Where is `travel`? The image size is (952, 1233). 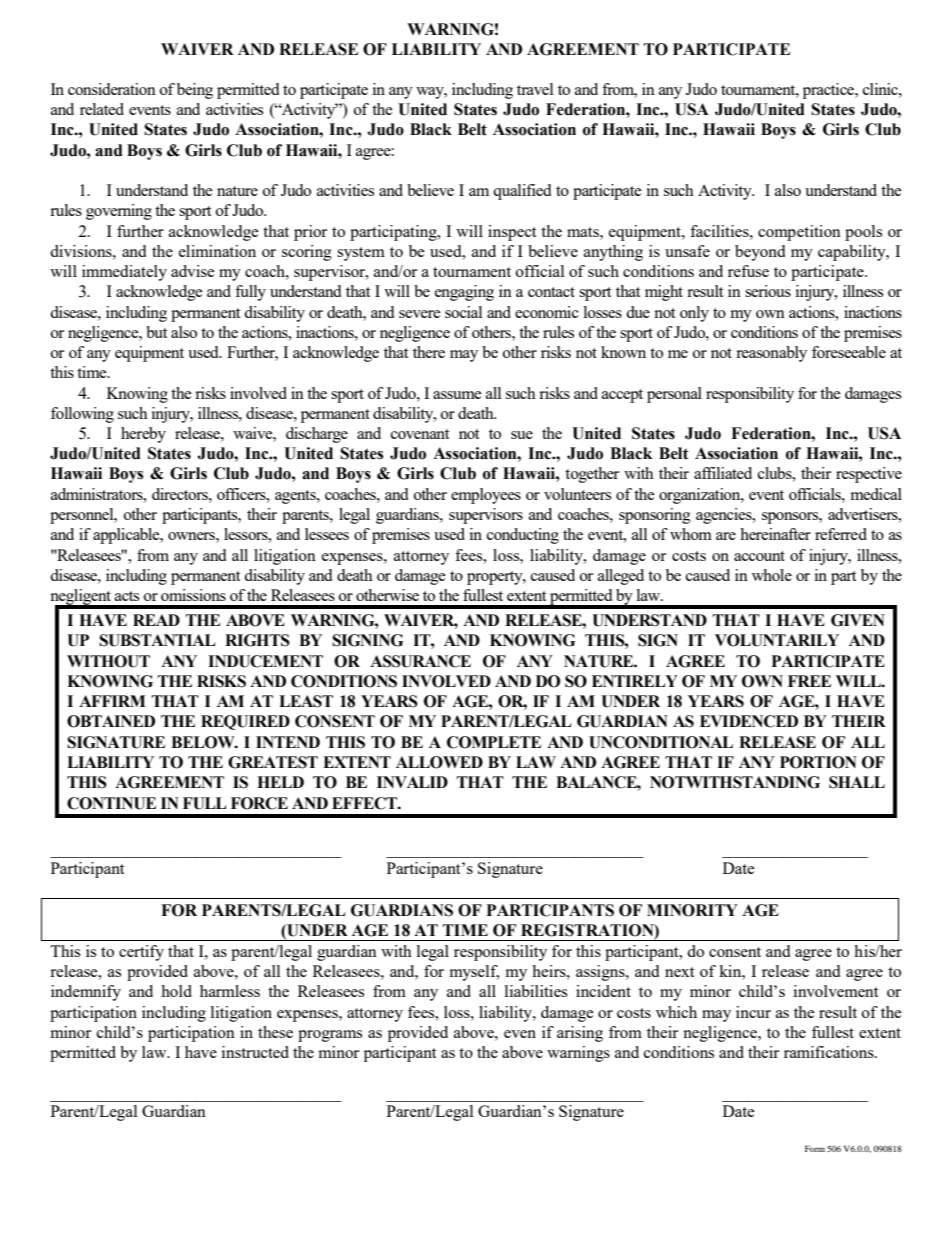 travel is located at coordinates (535, 89).
